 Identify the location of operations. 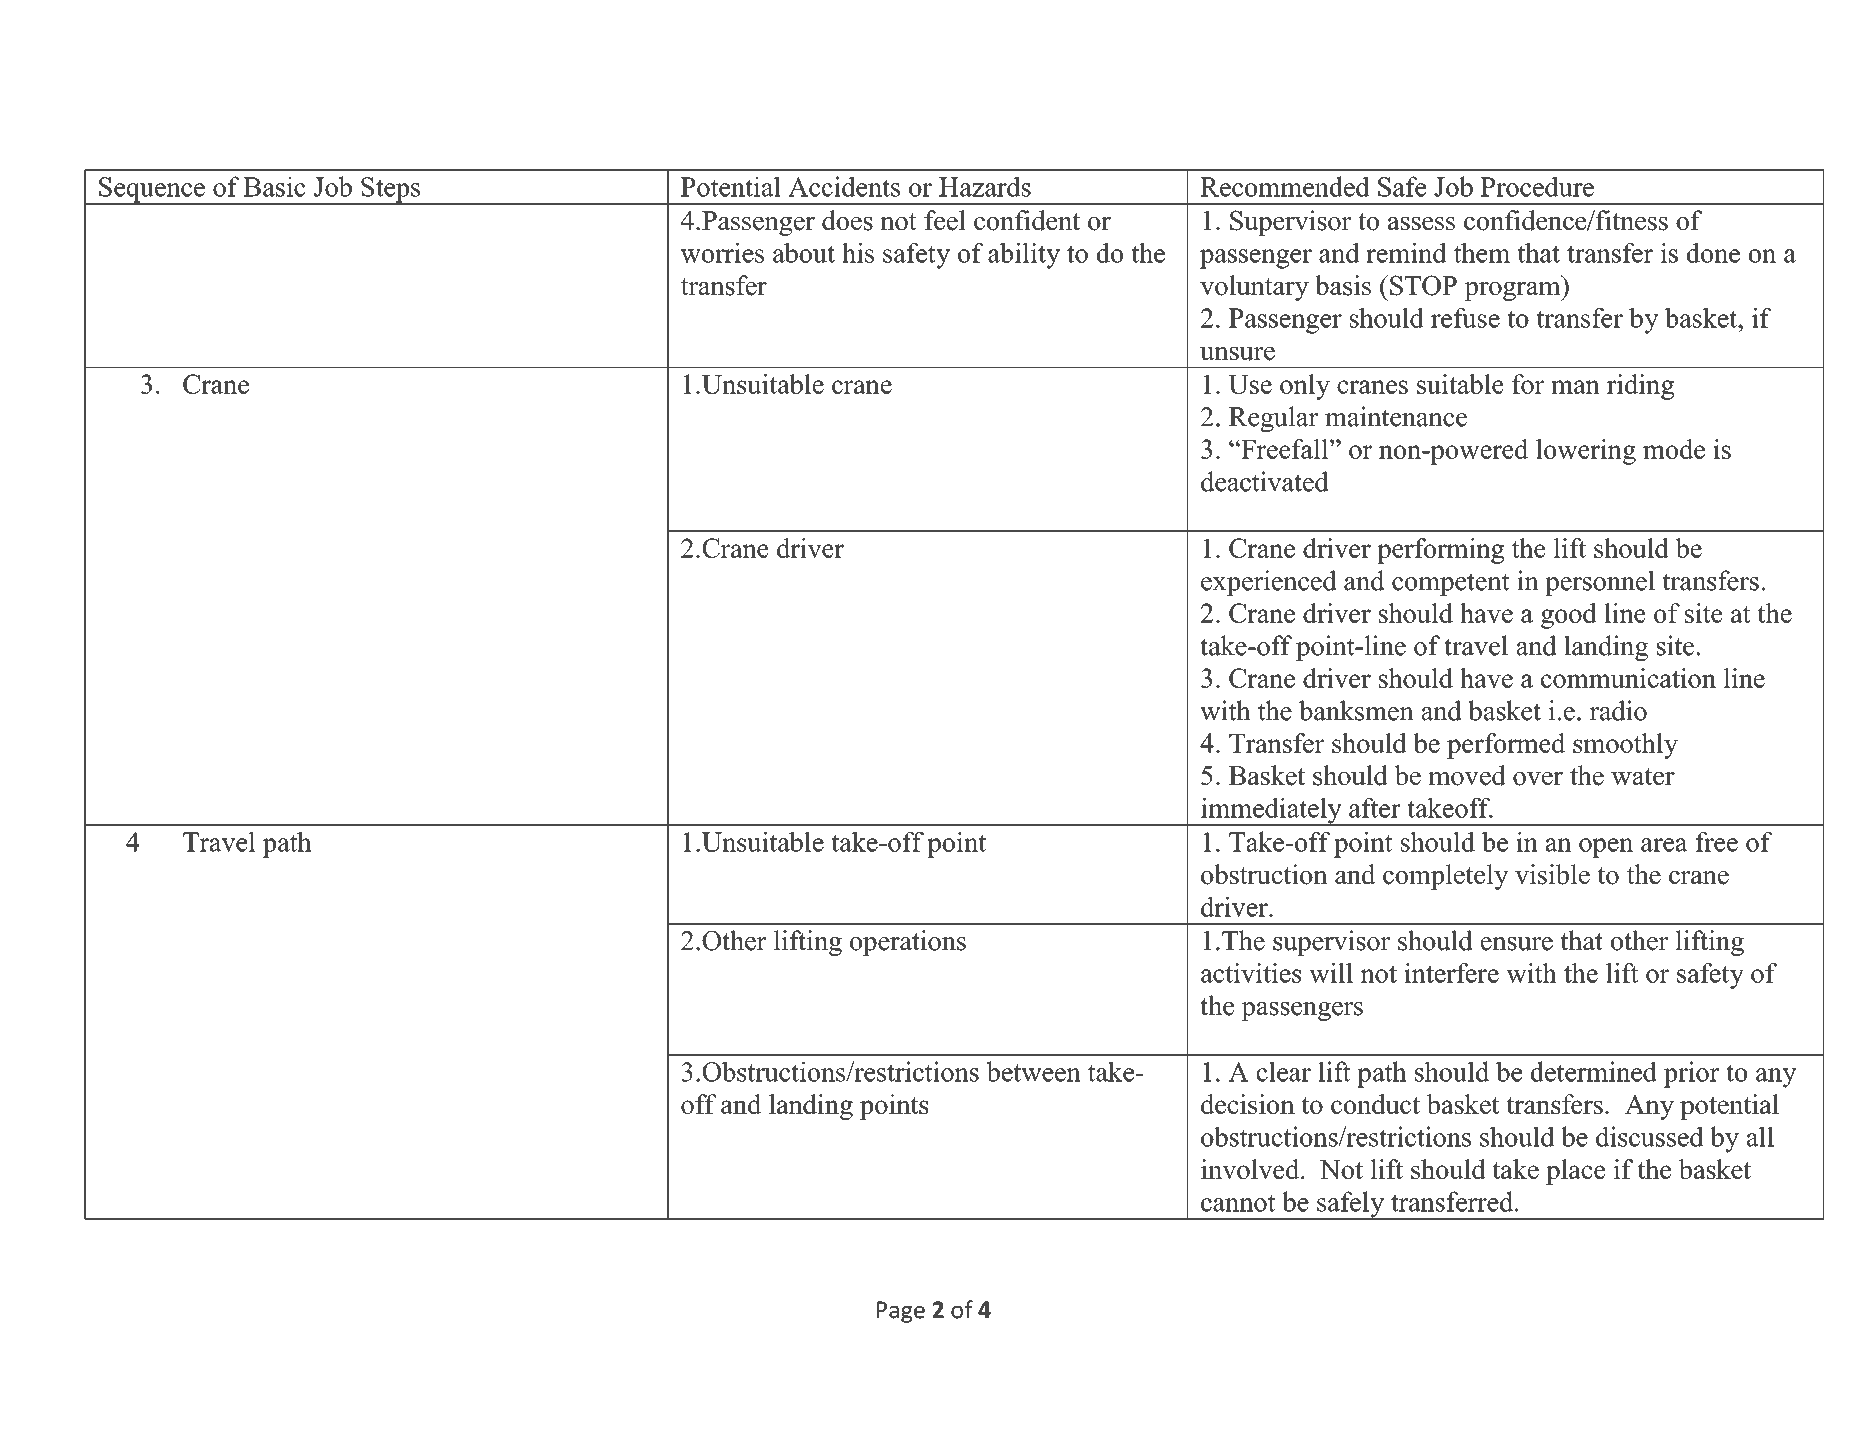
(908, 943).
